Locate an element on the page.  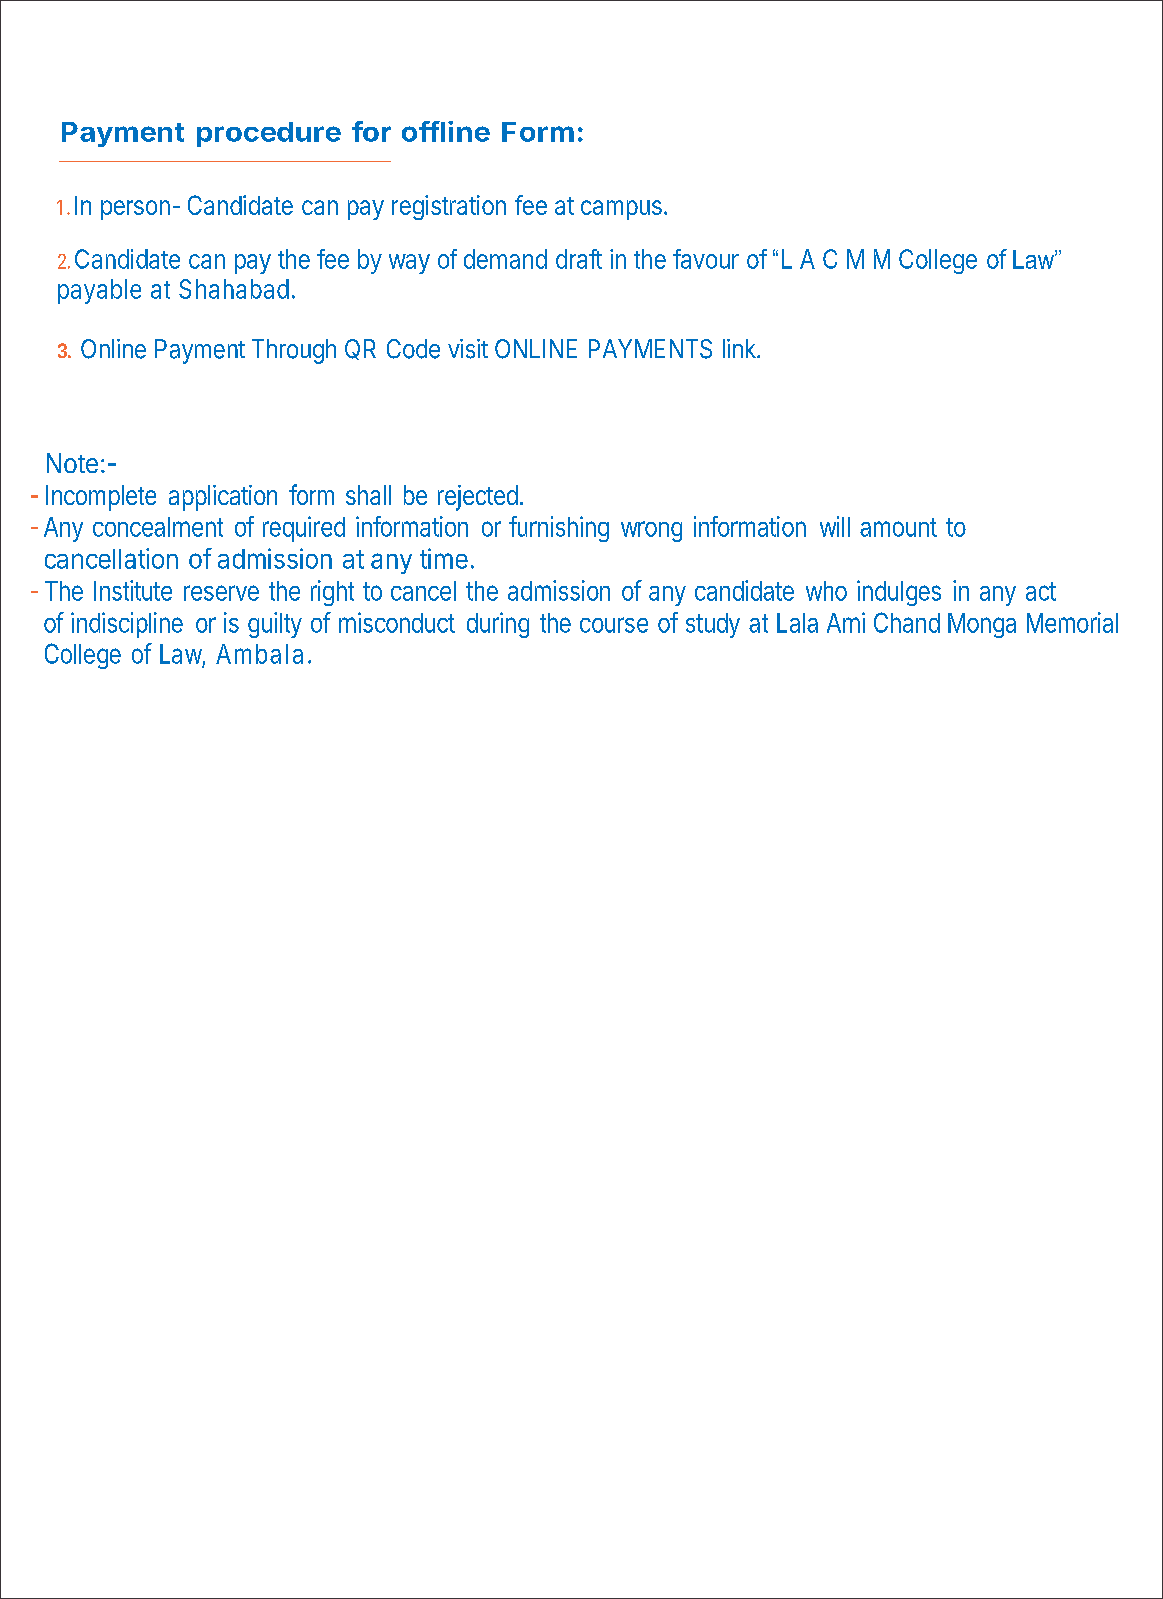
campus is located at coordinates (621, 210).
